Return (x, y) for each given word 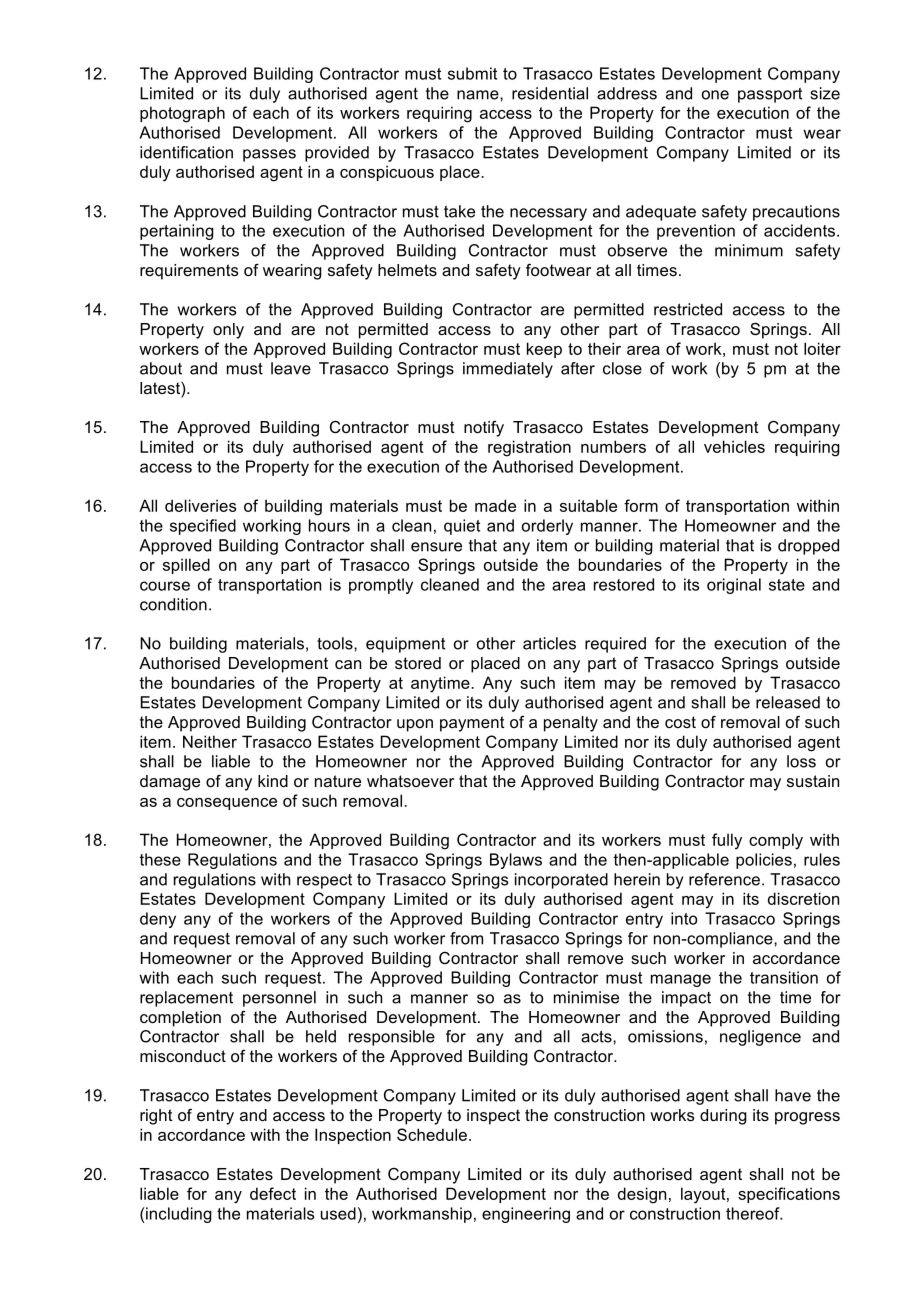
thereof (754, 1213)
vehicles (734, 446)
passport (770, 95)
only (228, 331)
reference (724, 879)
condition (173, 604)
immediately (508, 370)
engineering (526, 1215)
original (734, 586)
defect (273, 1193)
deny (158, 920)
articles (549, 643)
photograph (182, 114)
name (479, 95)
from (466, 938)
